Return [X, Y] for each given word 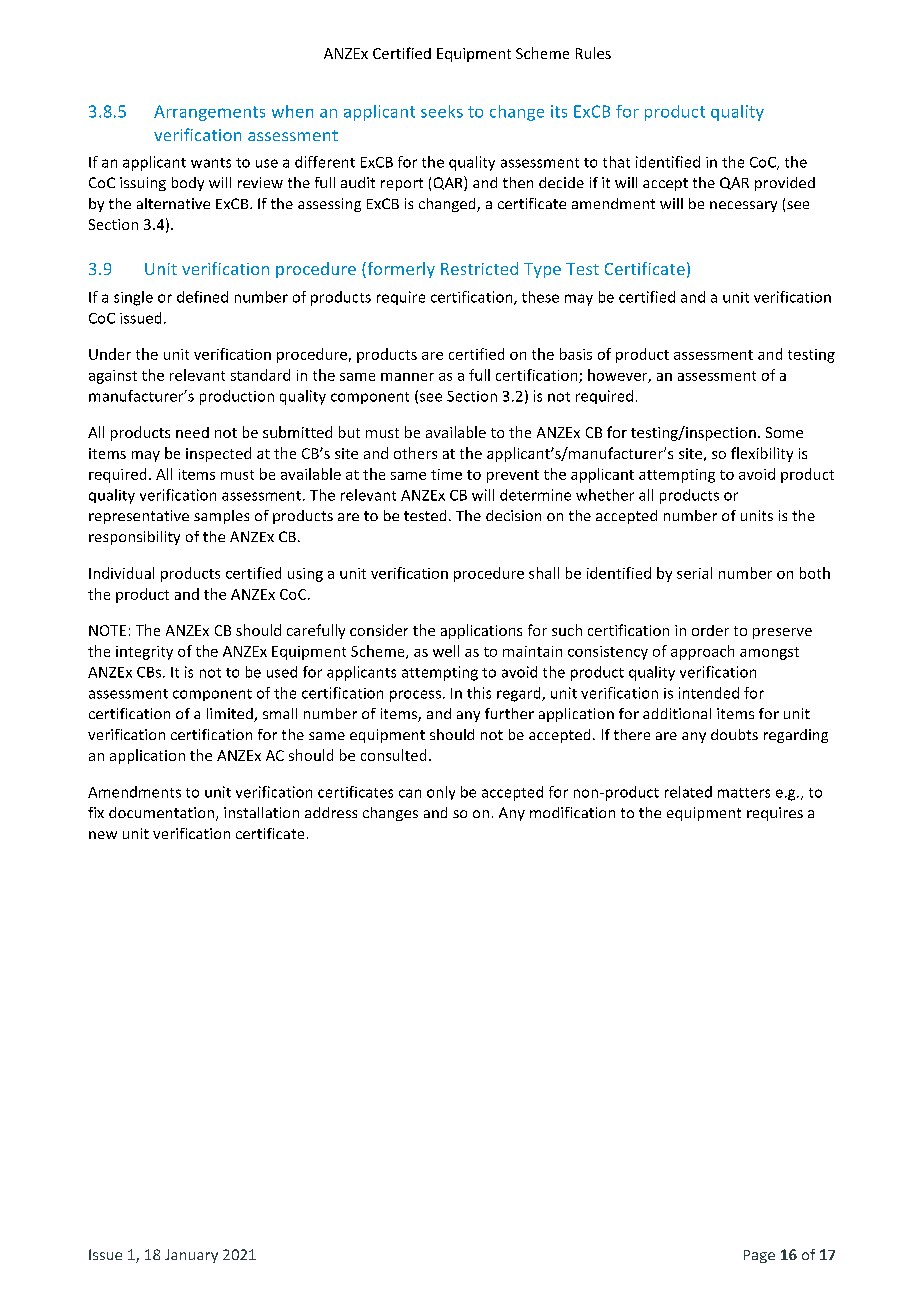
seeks [442, 111]
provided [785, 184]
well [446, 651]
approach [702, 652]
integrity [144, 653]
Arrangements [209, 113]
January [191, 1256]
